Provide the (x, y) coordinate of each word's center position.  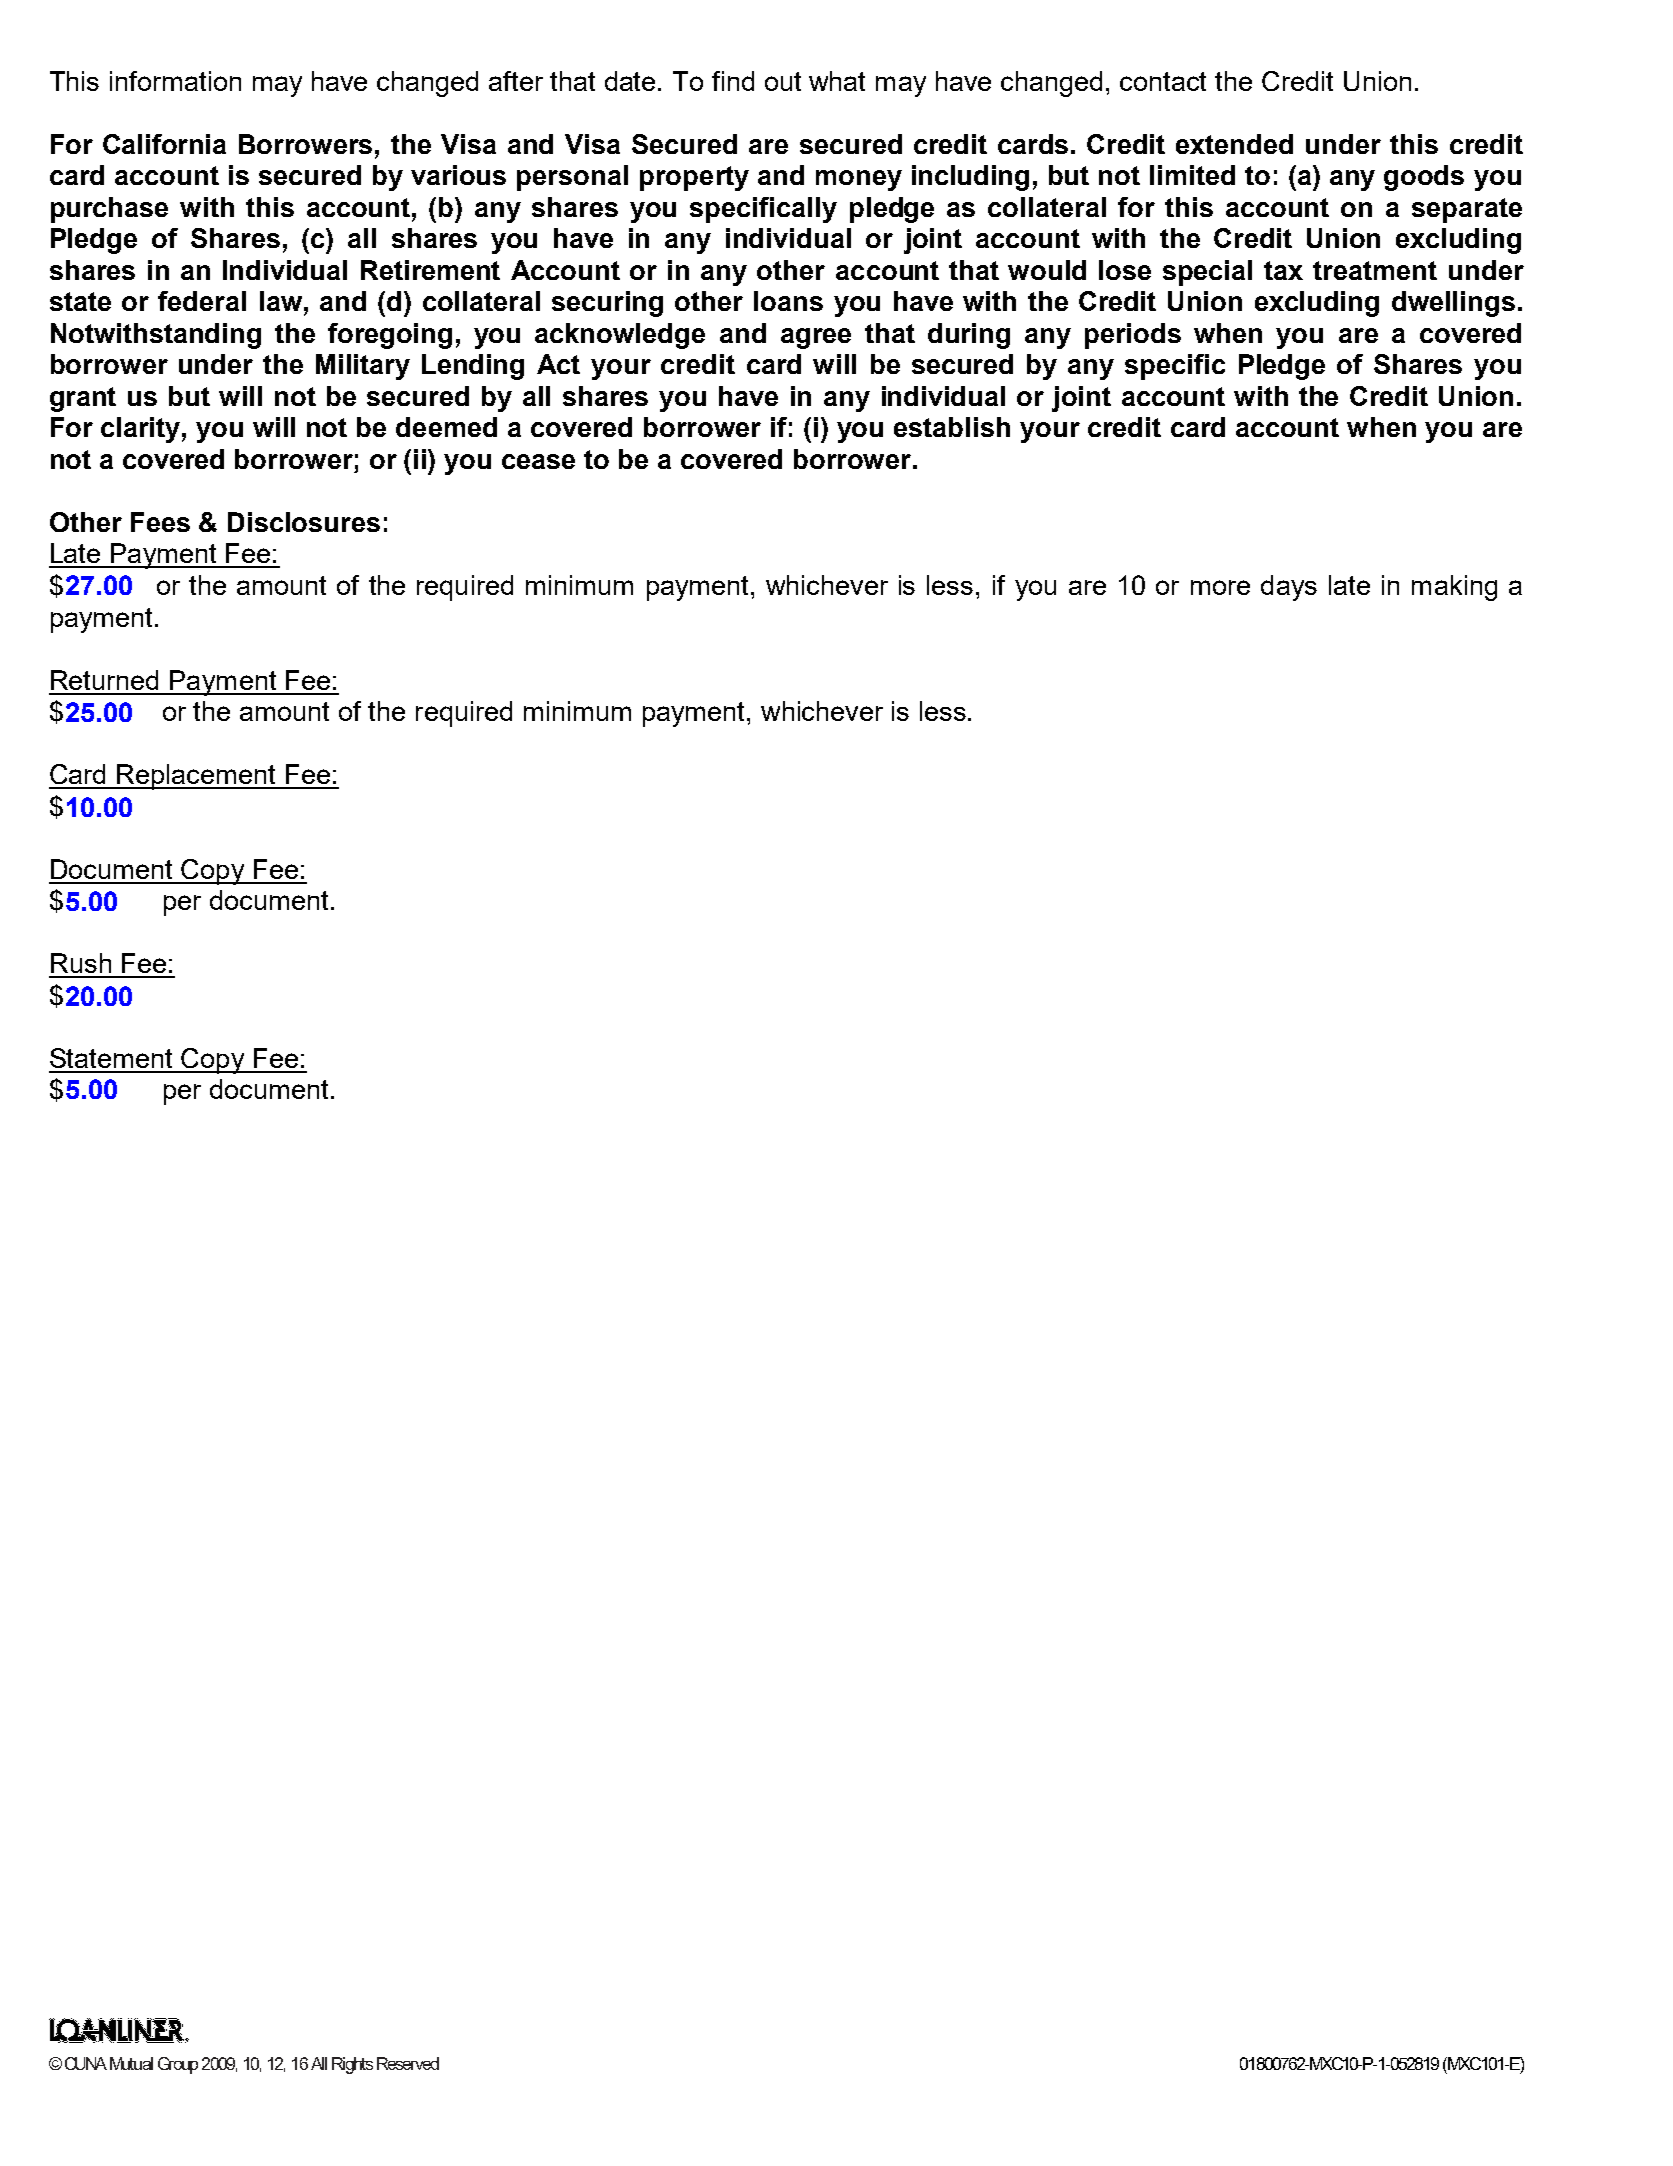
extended (1234, 144)
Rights (352, 2065)
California (164, 144)
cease (538, 461)
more (1220, 587)
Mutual (131, 2063)
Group (178, 2065)
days (1289, 588)
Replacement (197, 777)
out (783, 81)
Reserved (408, 2063)
